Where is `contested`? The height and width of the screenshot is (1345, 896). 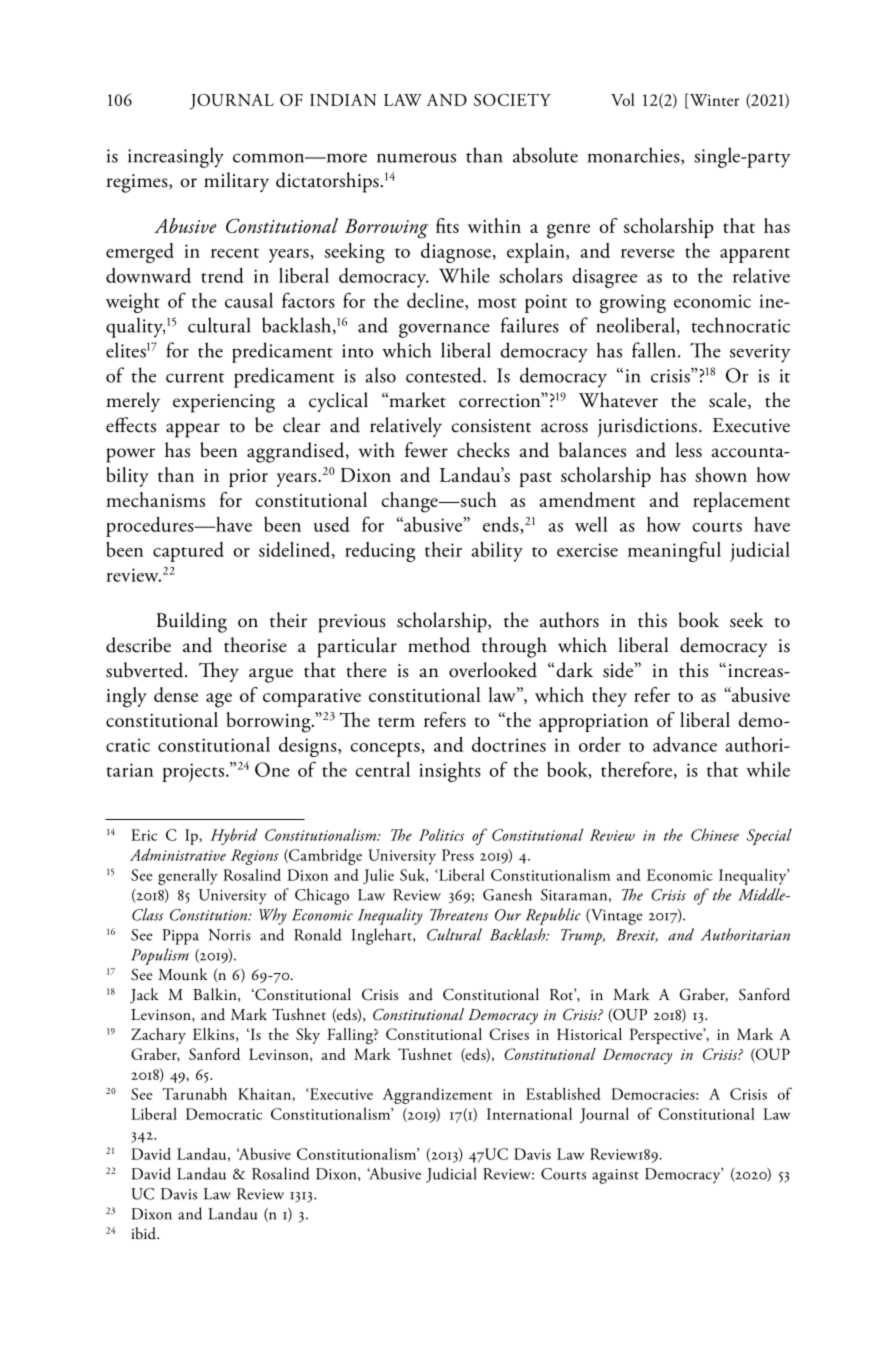 contested is located at coordinates (445, 375).
